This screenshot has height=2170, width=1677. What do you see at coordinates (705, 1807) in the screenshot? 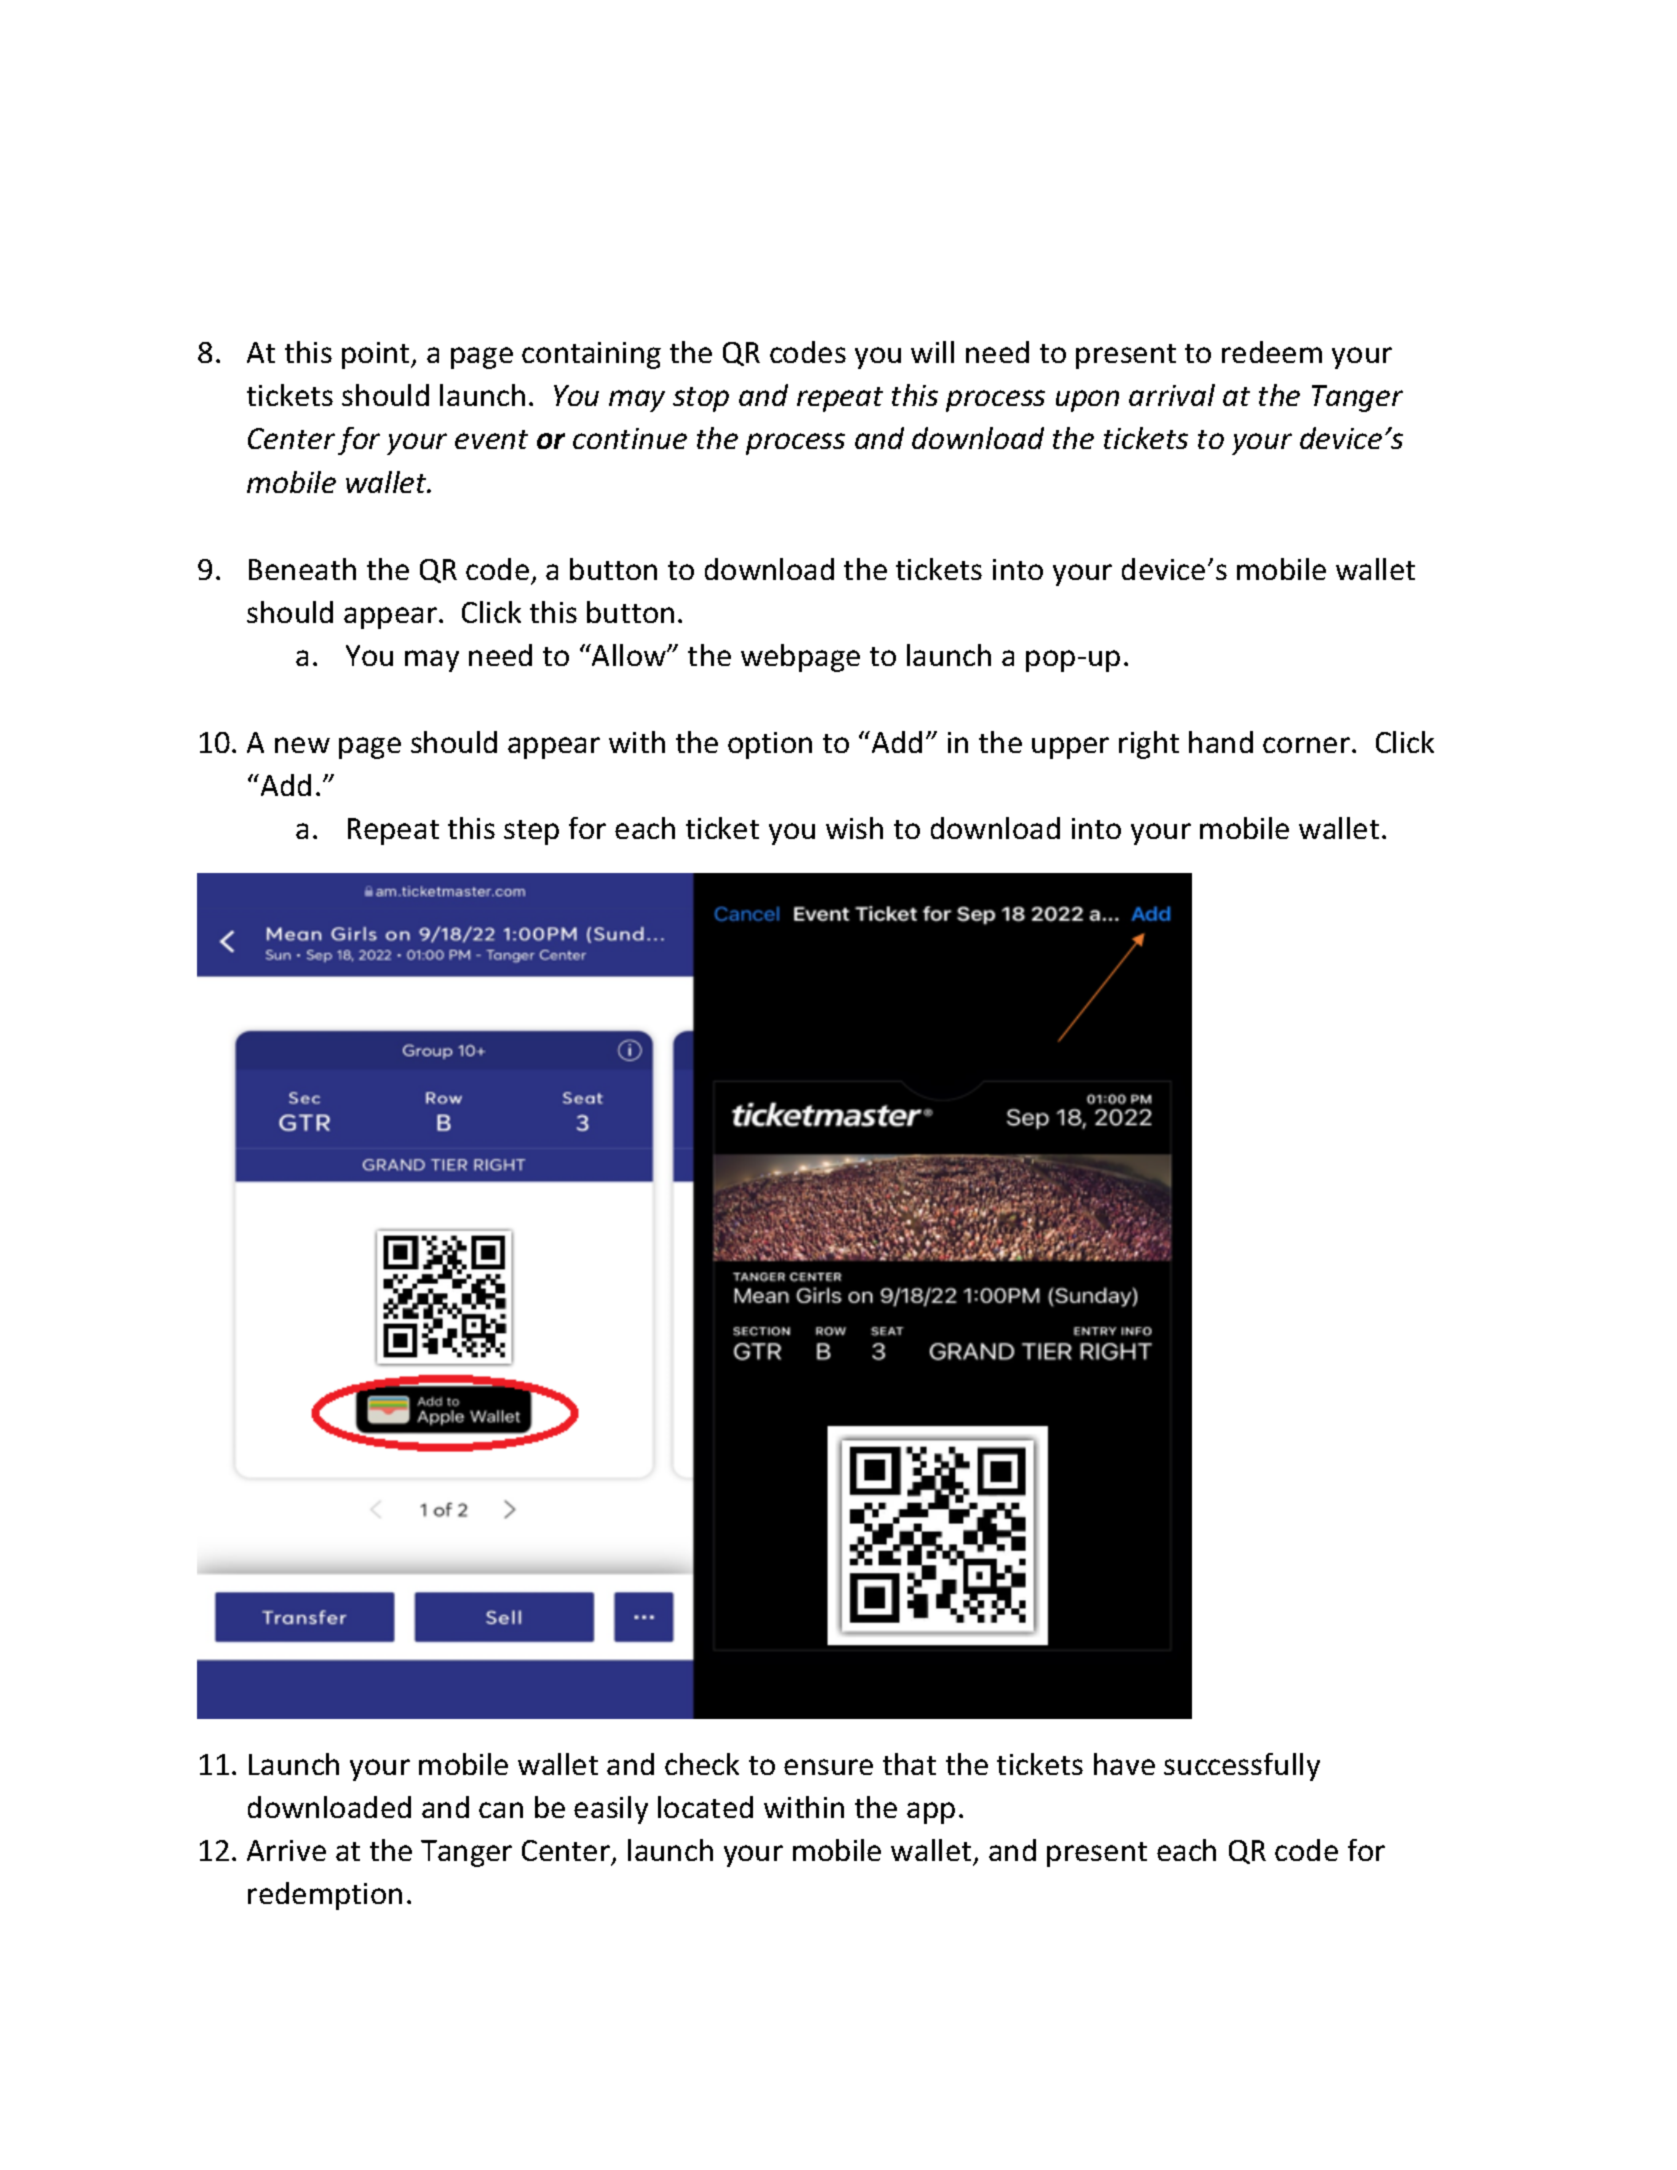
I see `located` at bounding box center [705, 1807].
